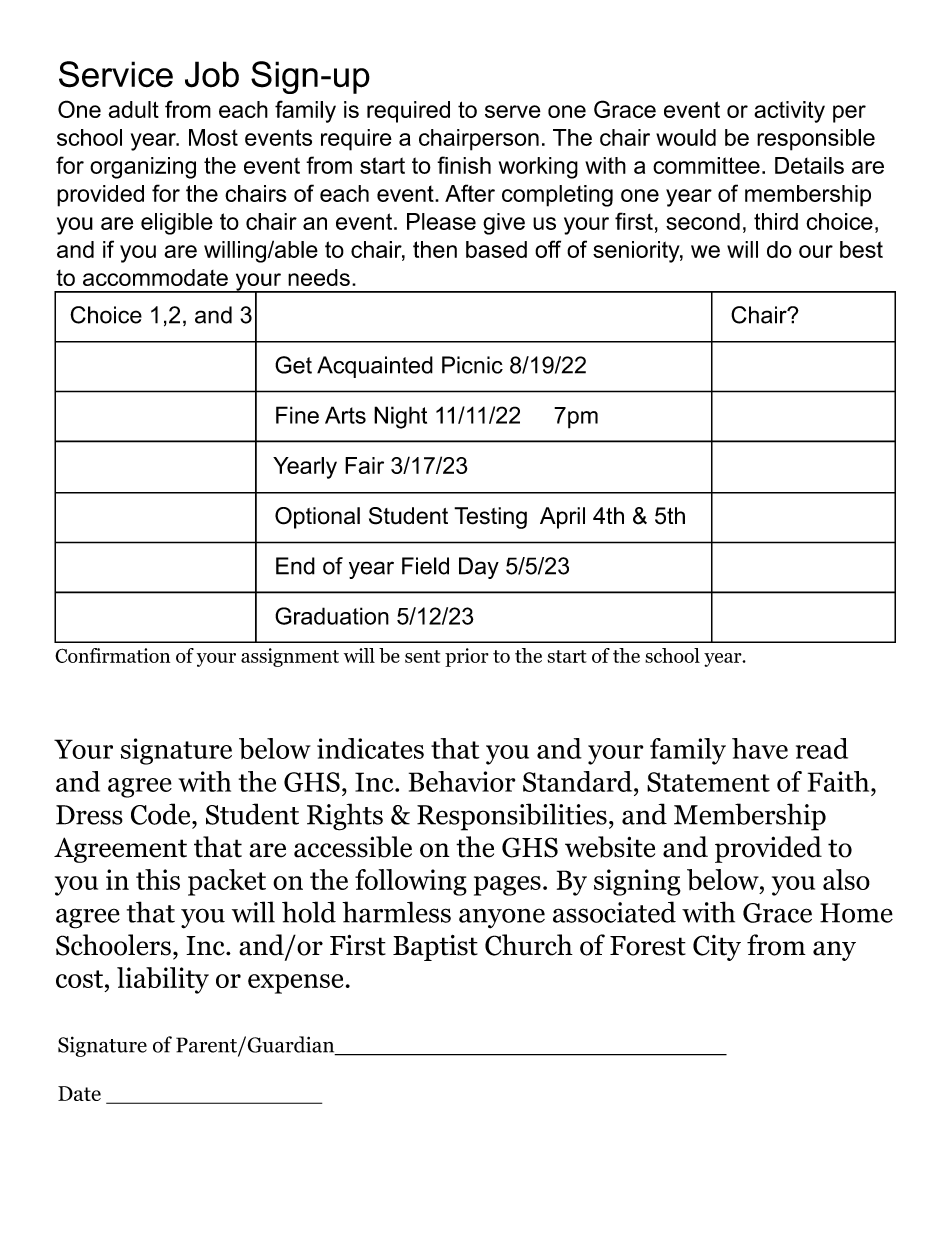 Image resolution: width=952 pixels, height=1233 pixels. What do you see at coordinates (789, 112) in the screenshot?
I see `activity` at bounding box center [789, 112].
